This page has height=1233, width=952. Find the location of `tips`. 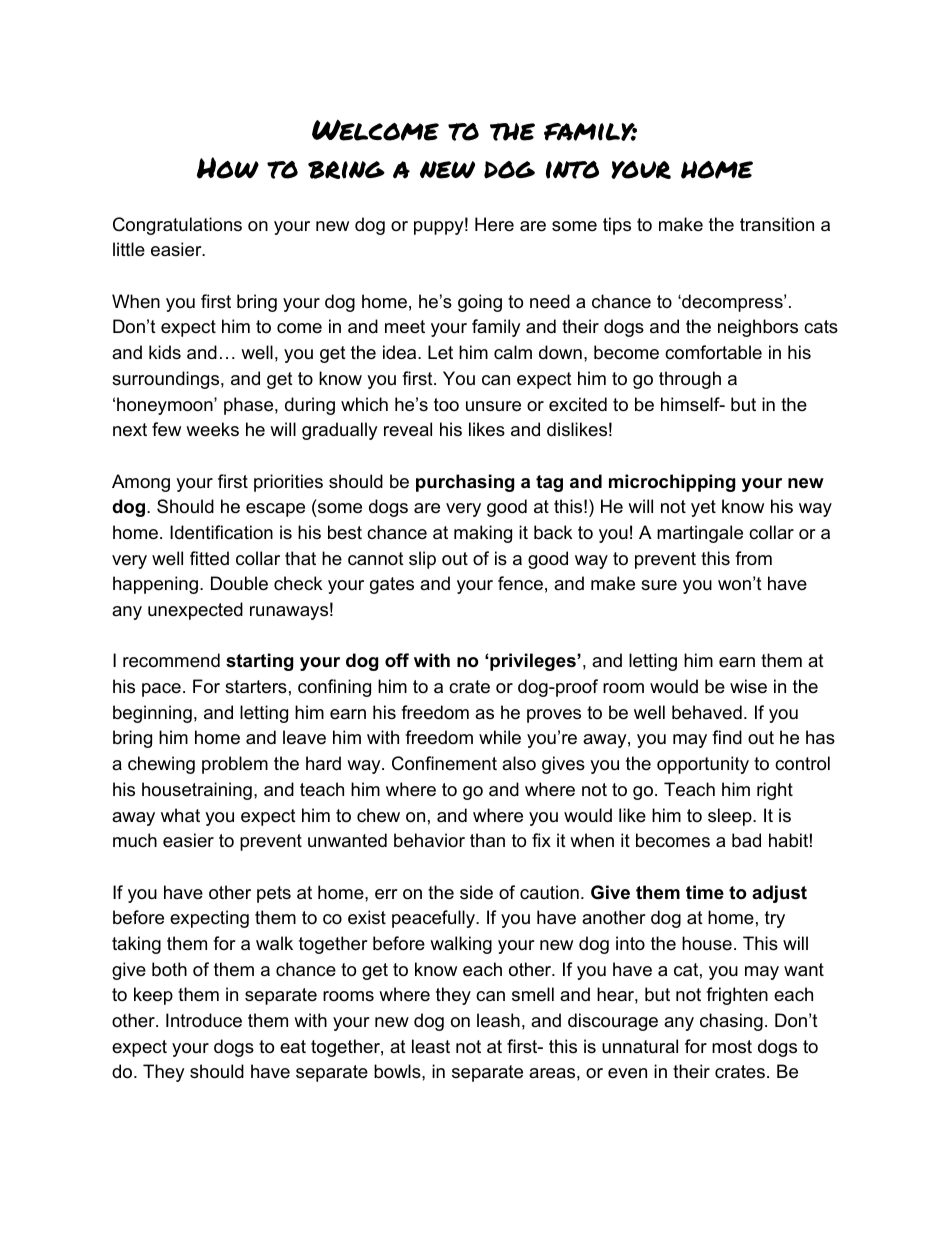

tips is located at coordinates (617, 226).
